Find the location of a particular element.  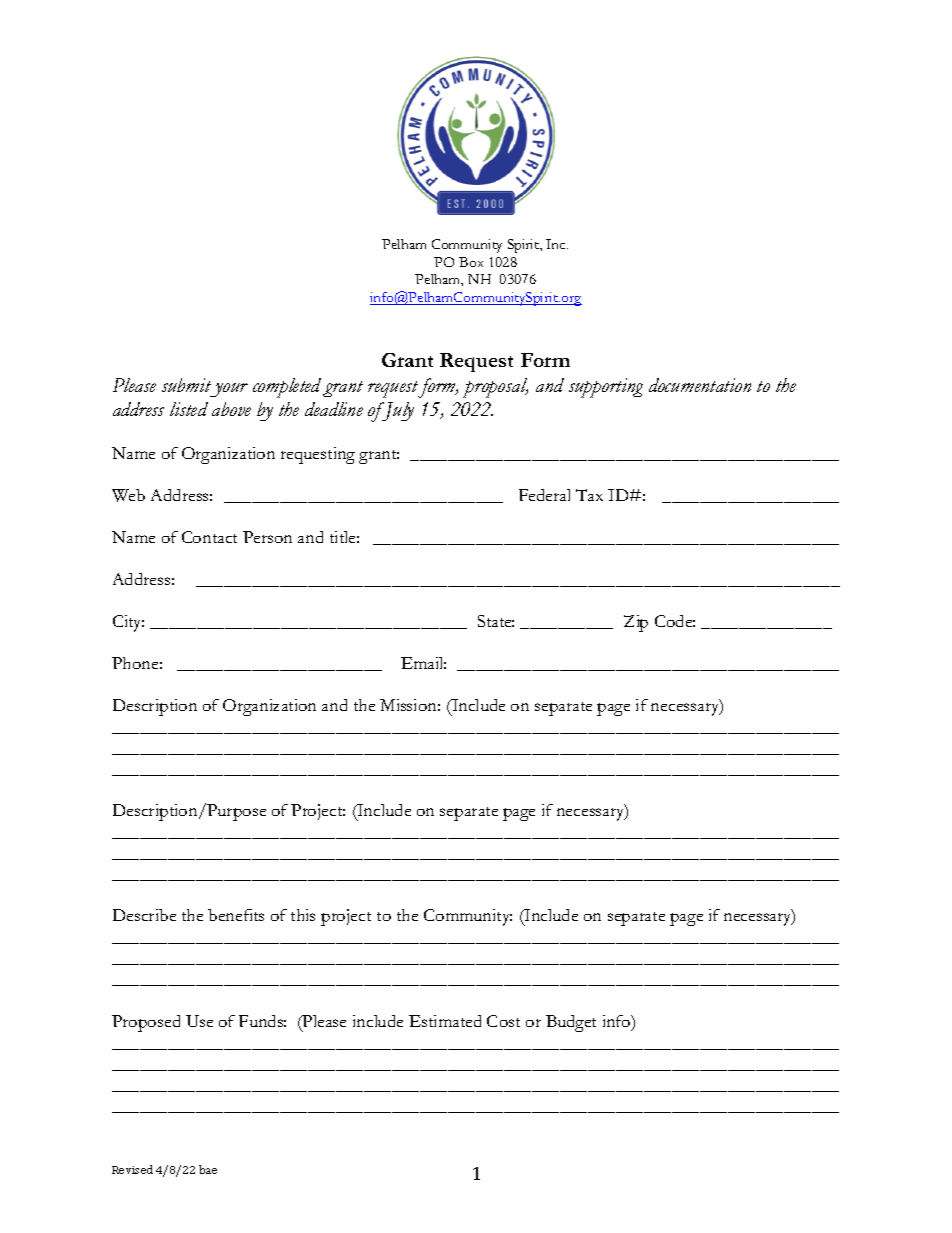

Box is located at coordinates (471, 262).
